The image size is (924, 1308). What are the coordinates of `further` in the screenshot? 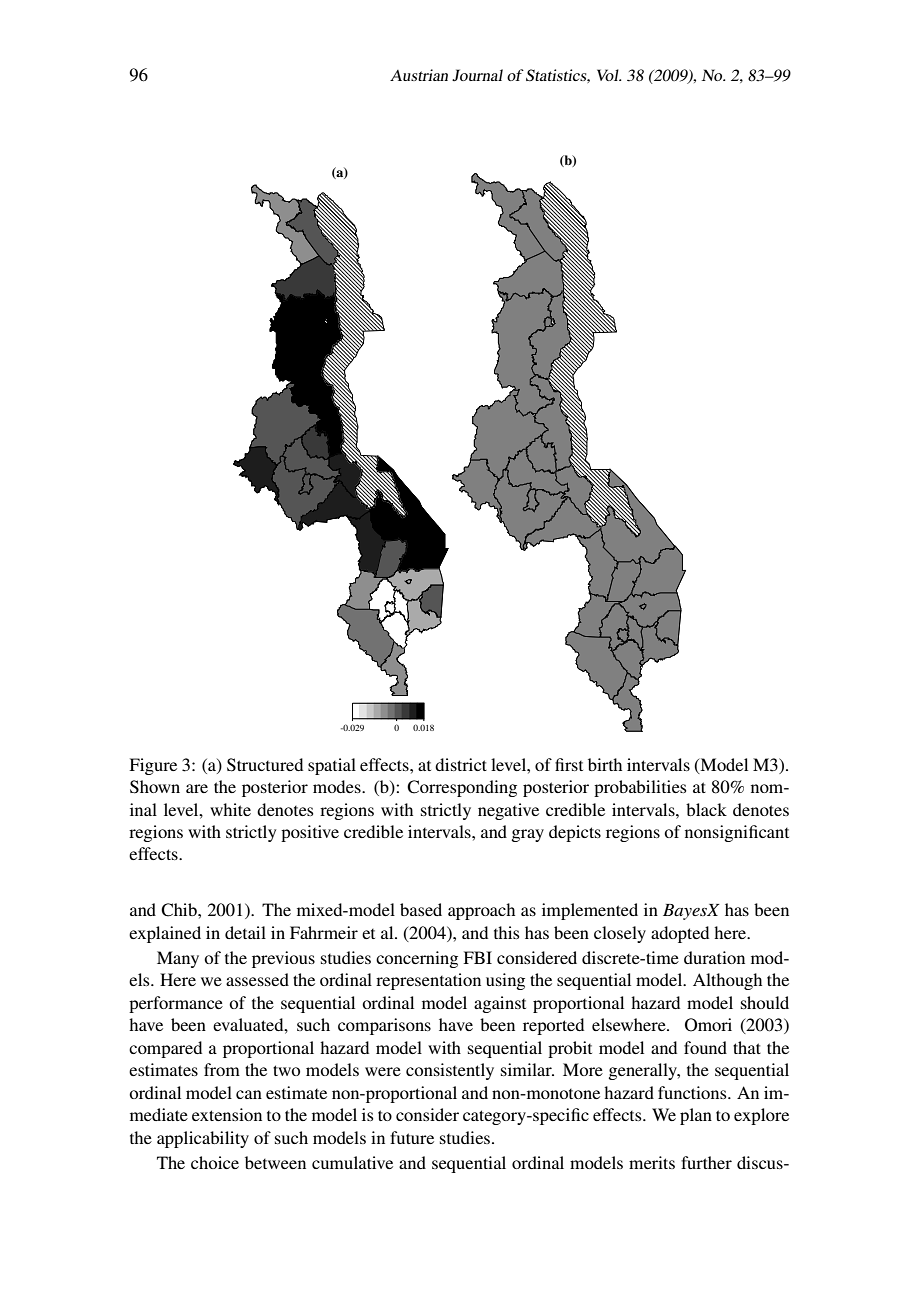 It's located at (706, 1162).
